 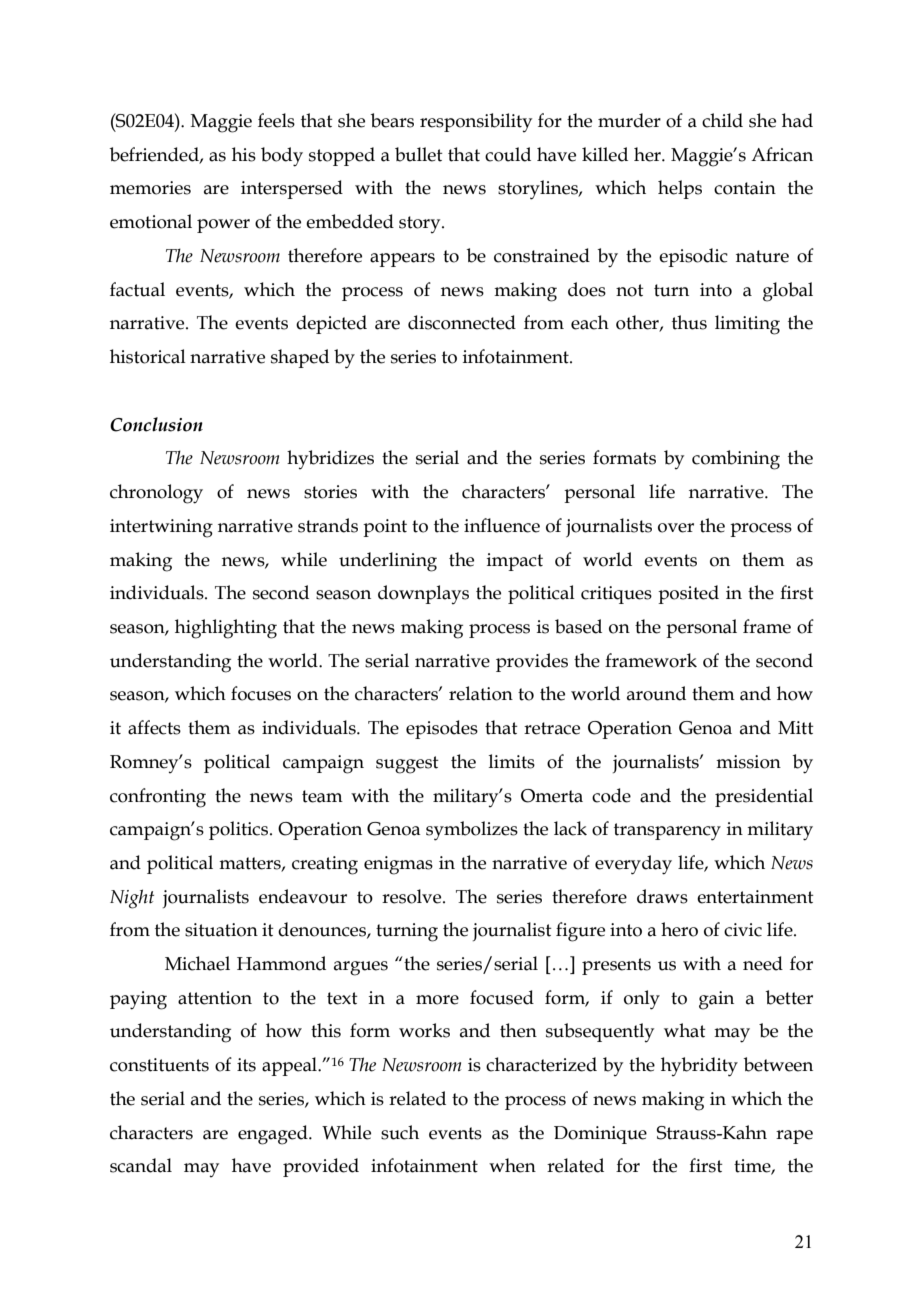 What do you see at coordinates (221, 930) in the page?
I see `situation` at bounding box center [221, 930].
